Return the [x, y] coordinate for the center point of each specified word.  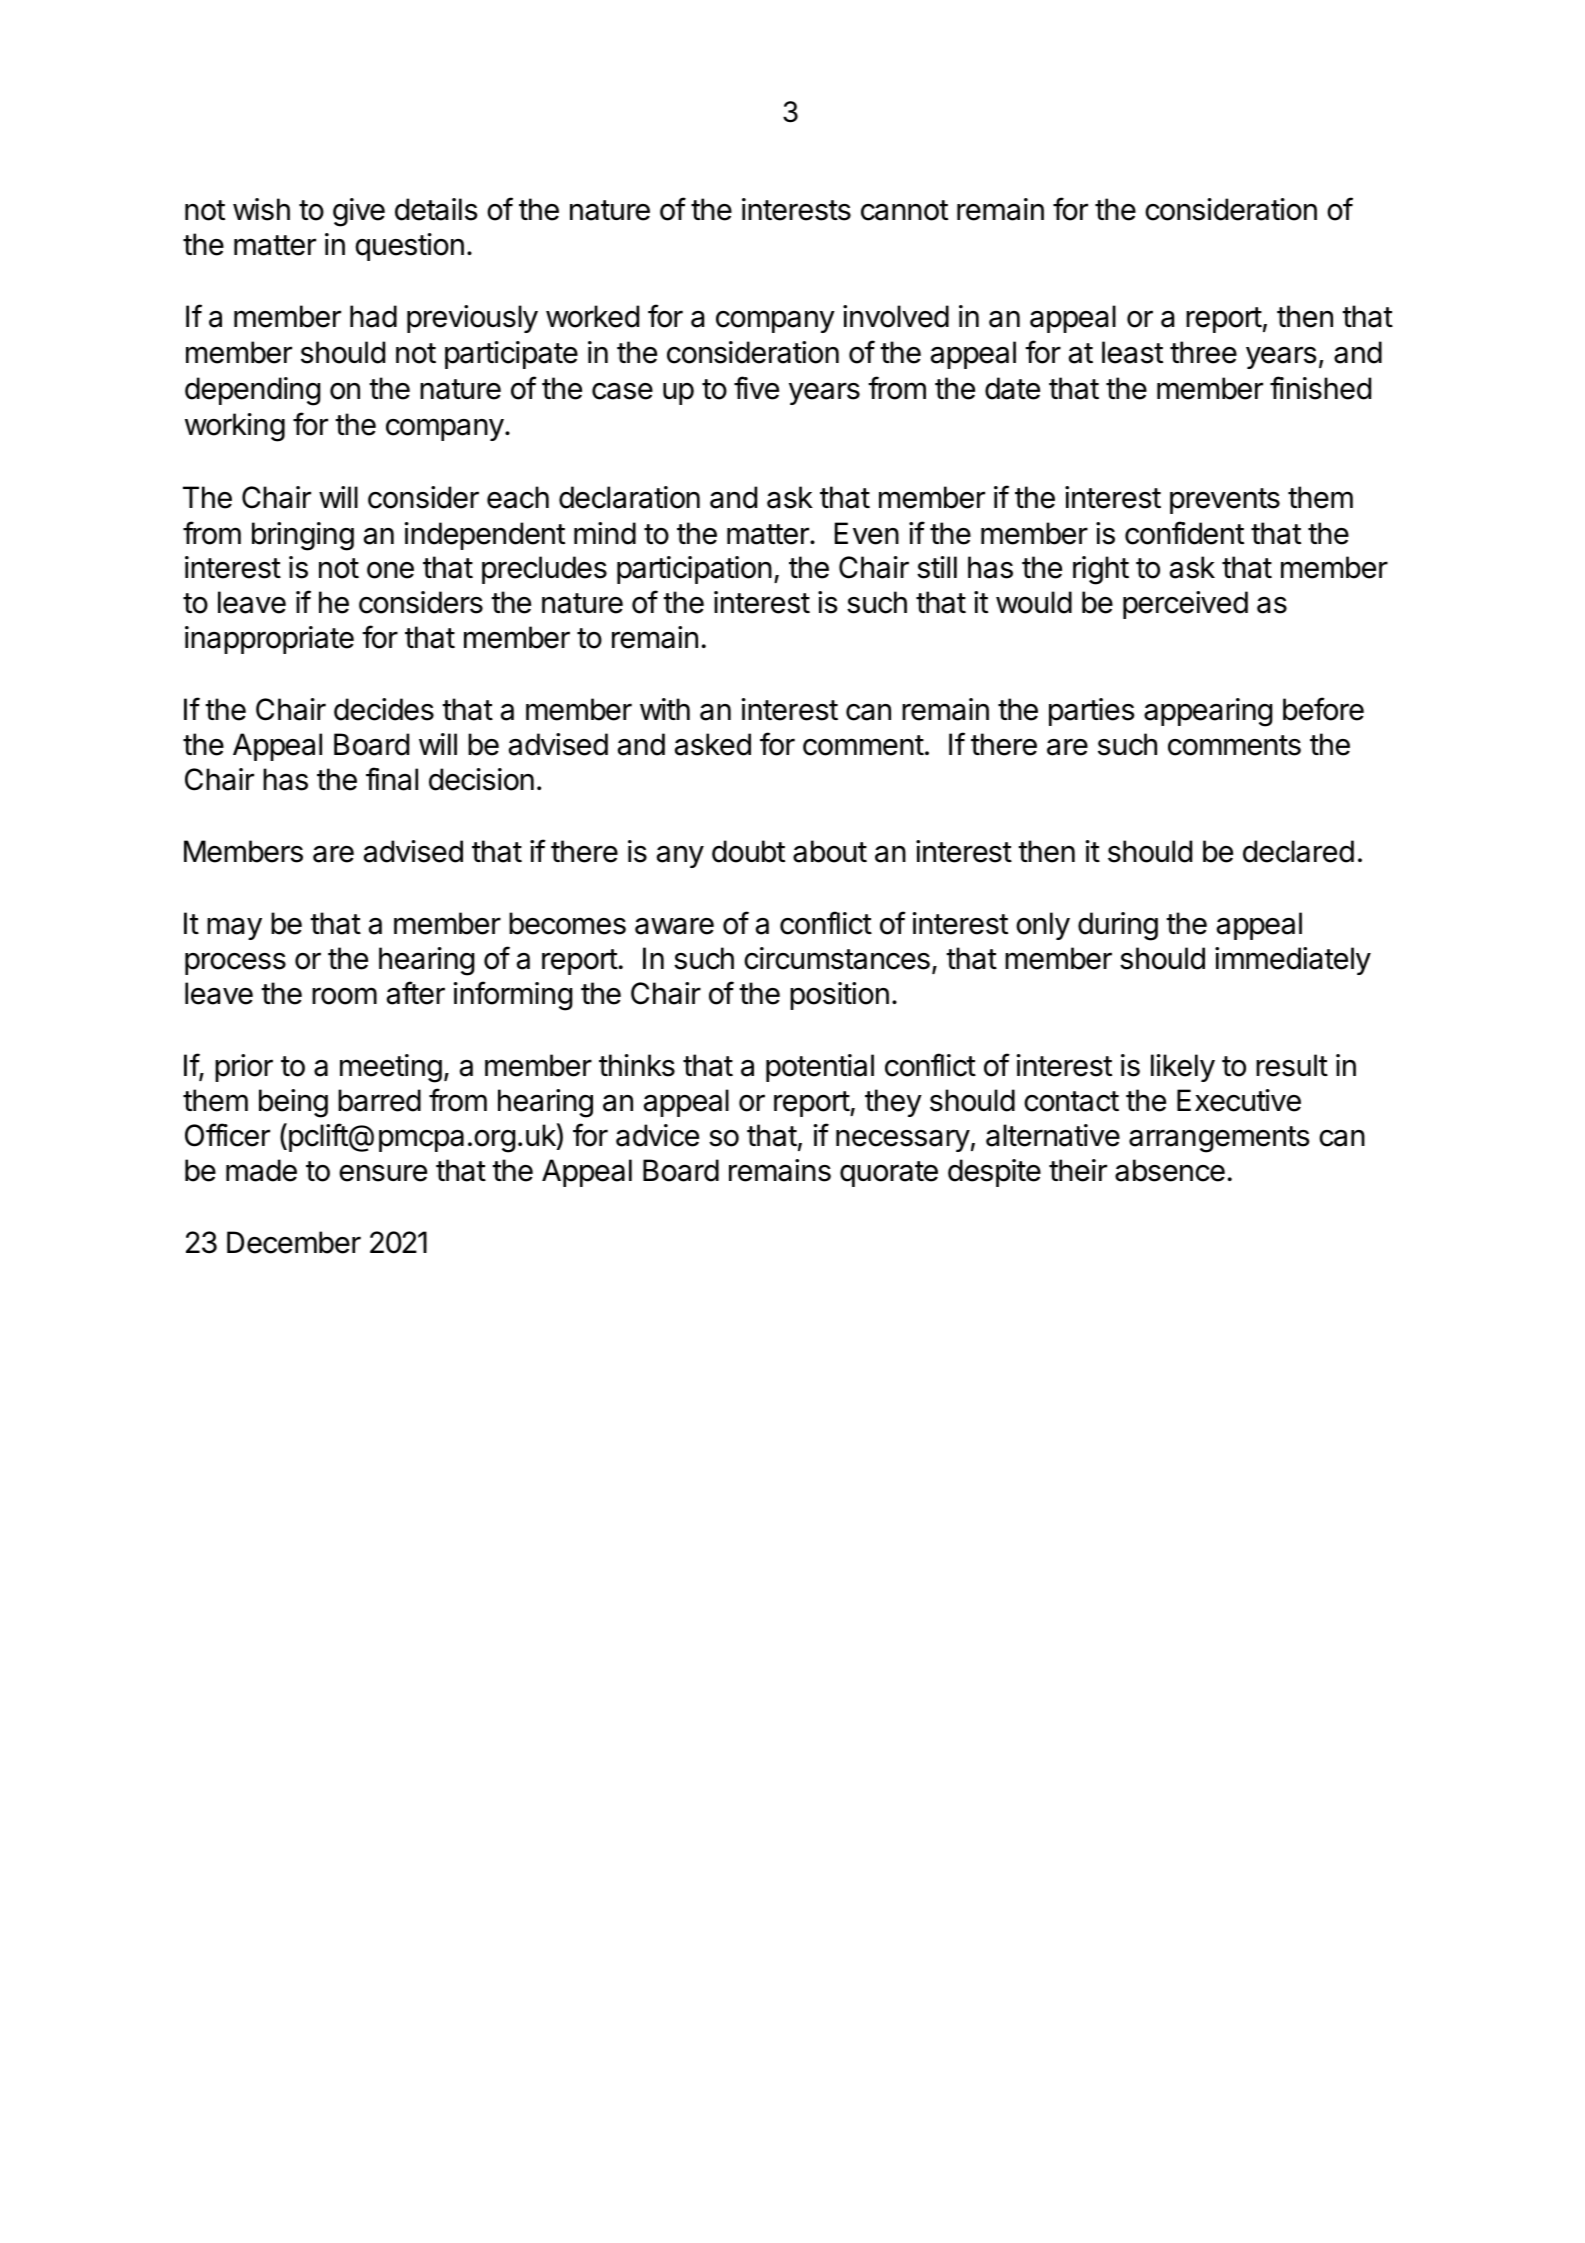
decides [384, 709]
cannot [904, 210]
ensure [383, 1173]
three [1203, 352]
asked [713, 744]
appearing [1208, 712]
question [409, 247]
